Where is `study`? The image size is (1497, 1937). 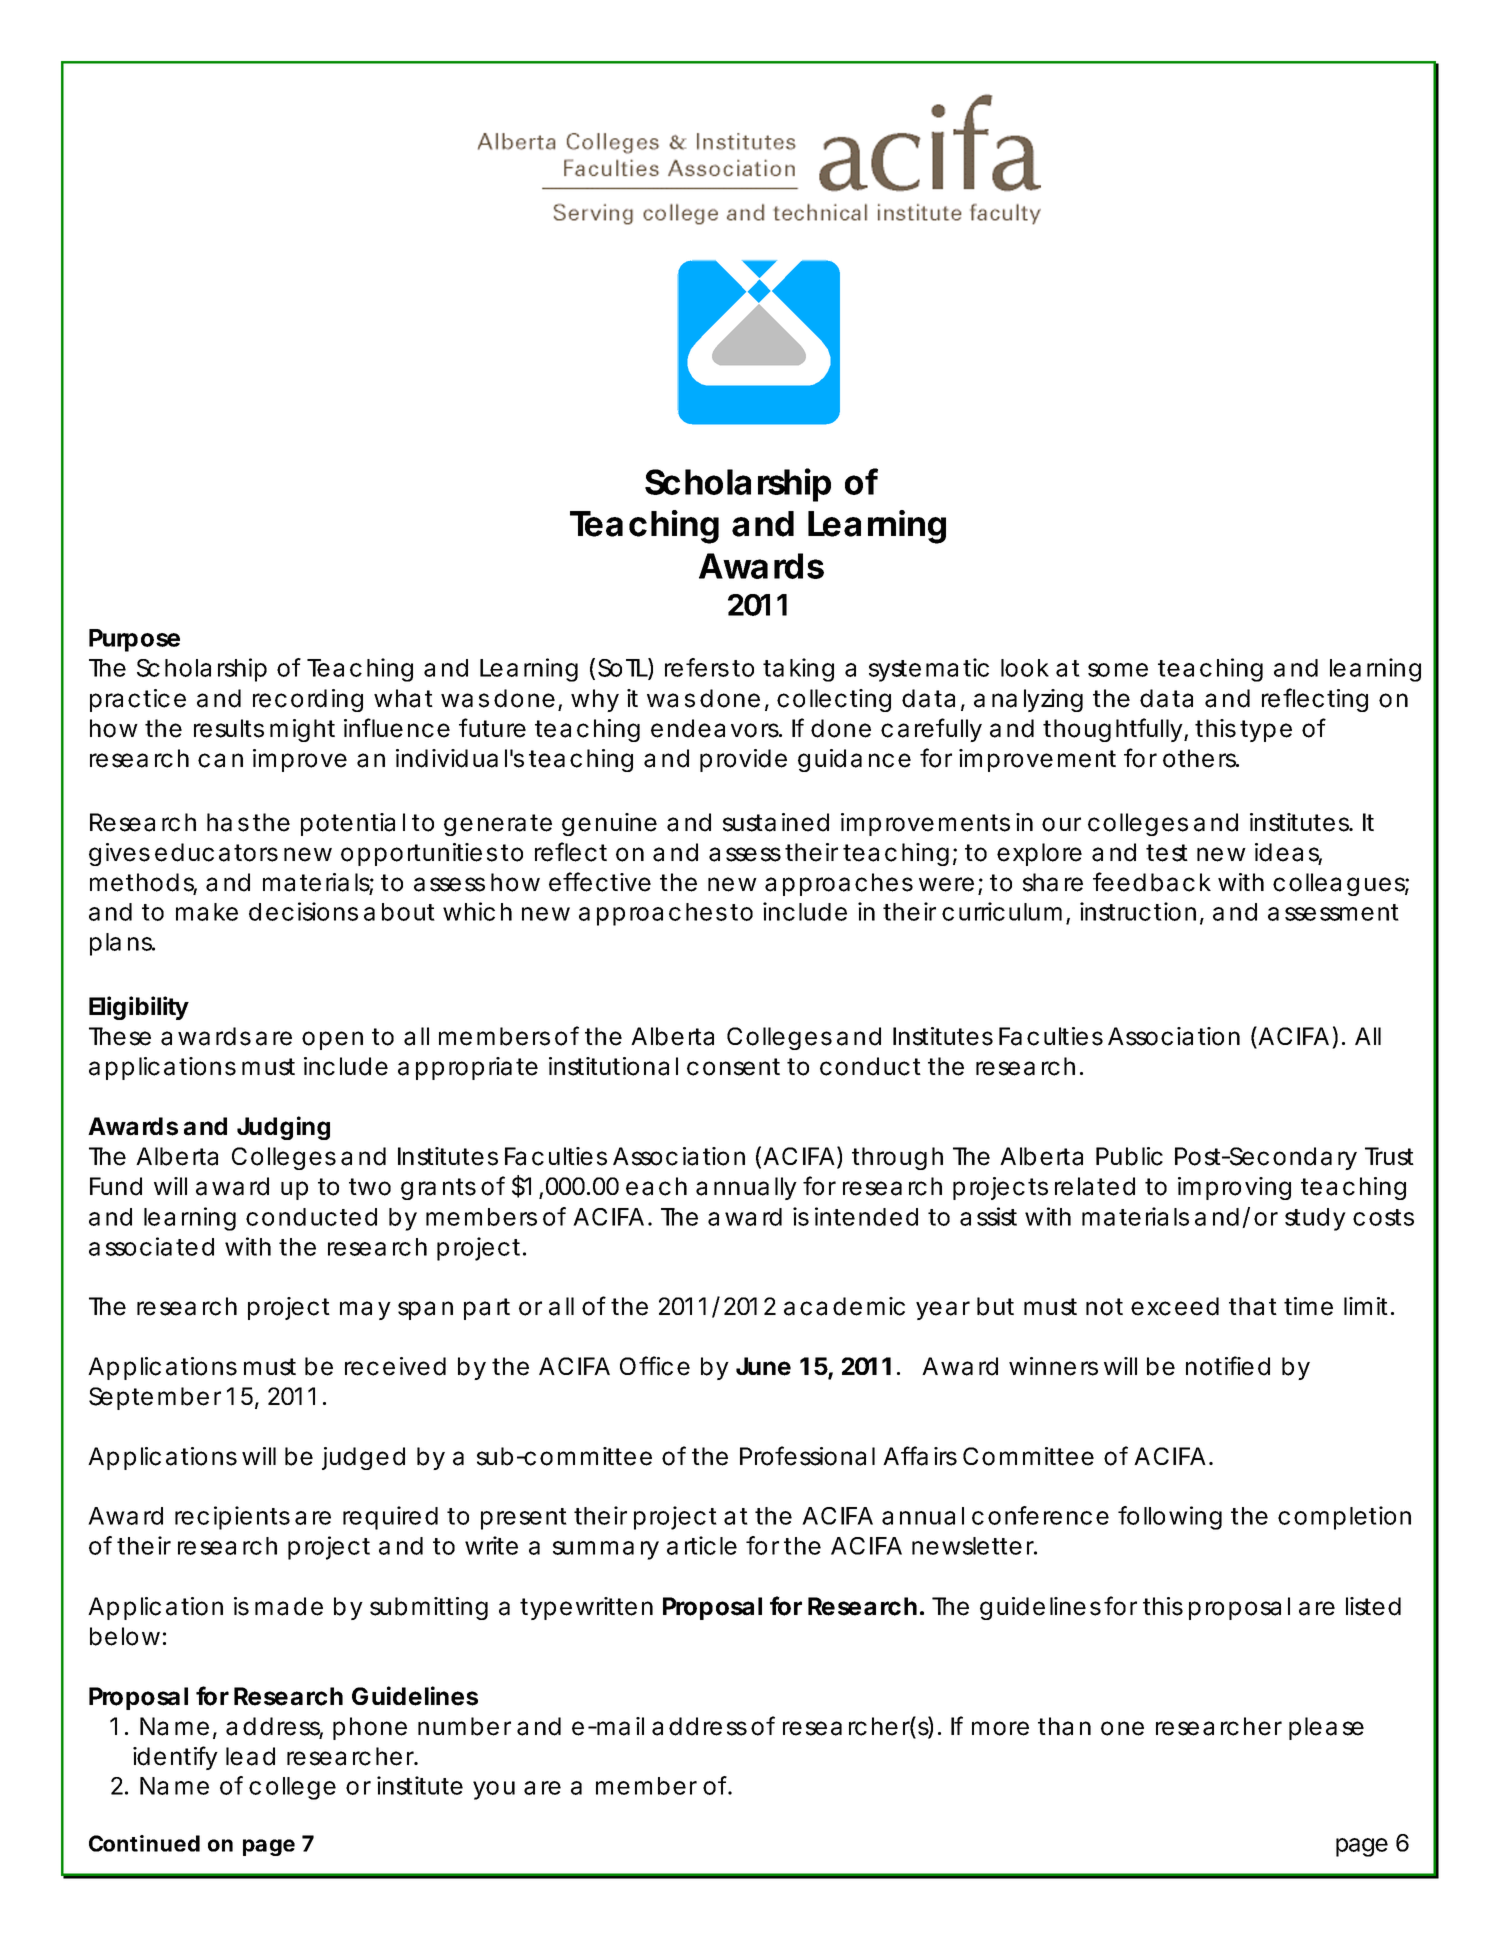 study is located at coordinates (1315, 1219).
